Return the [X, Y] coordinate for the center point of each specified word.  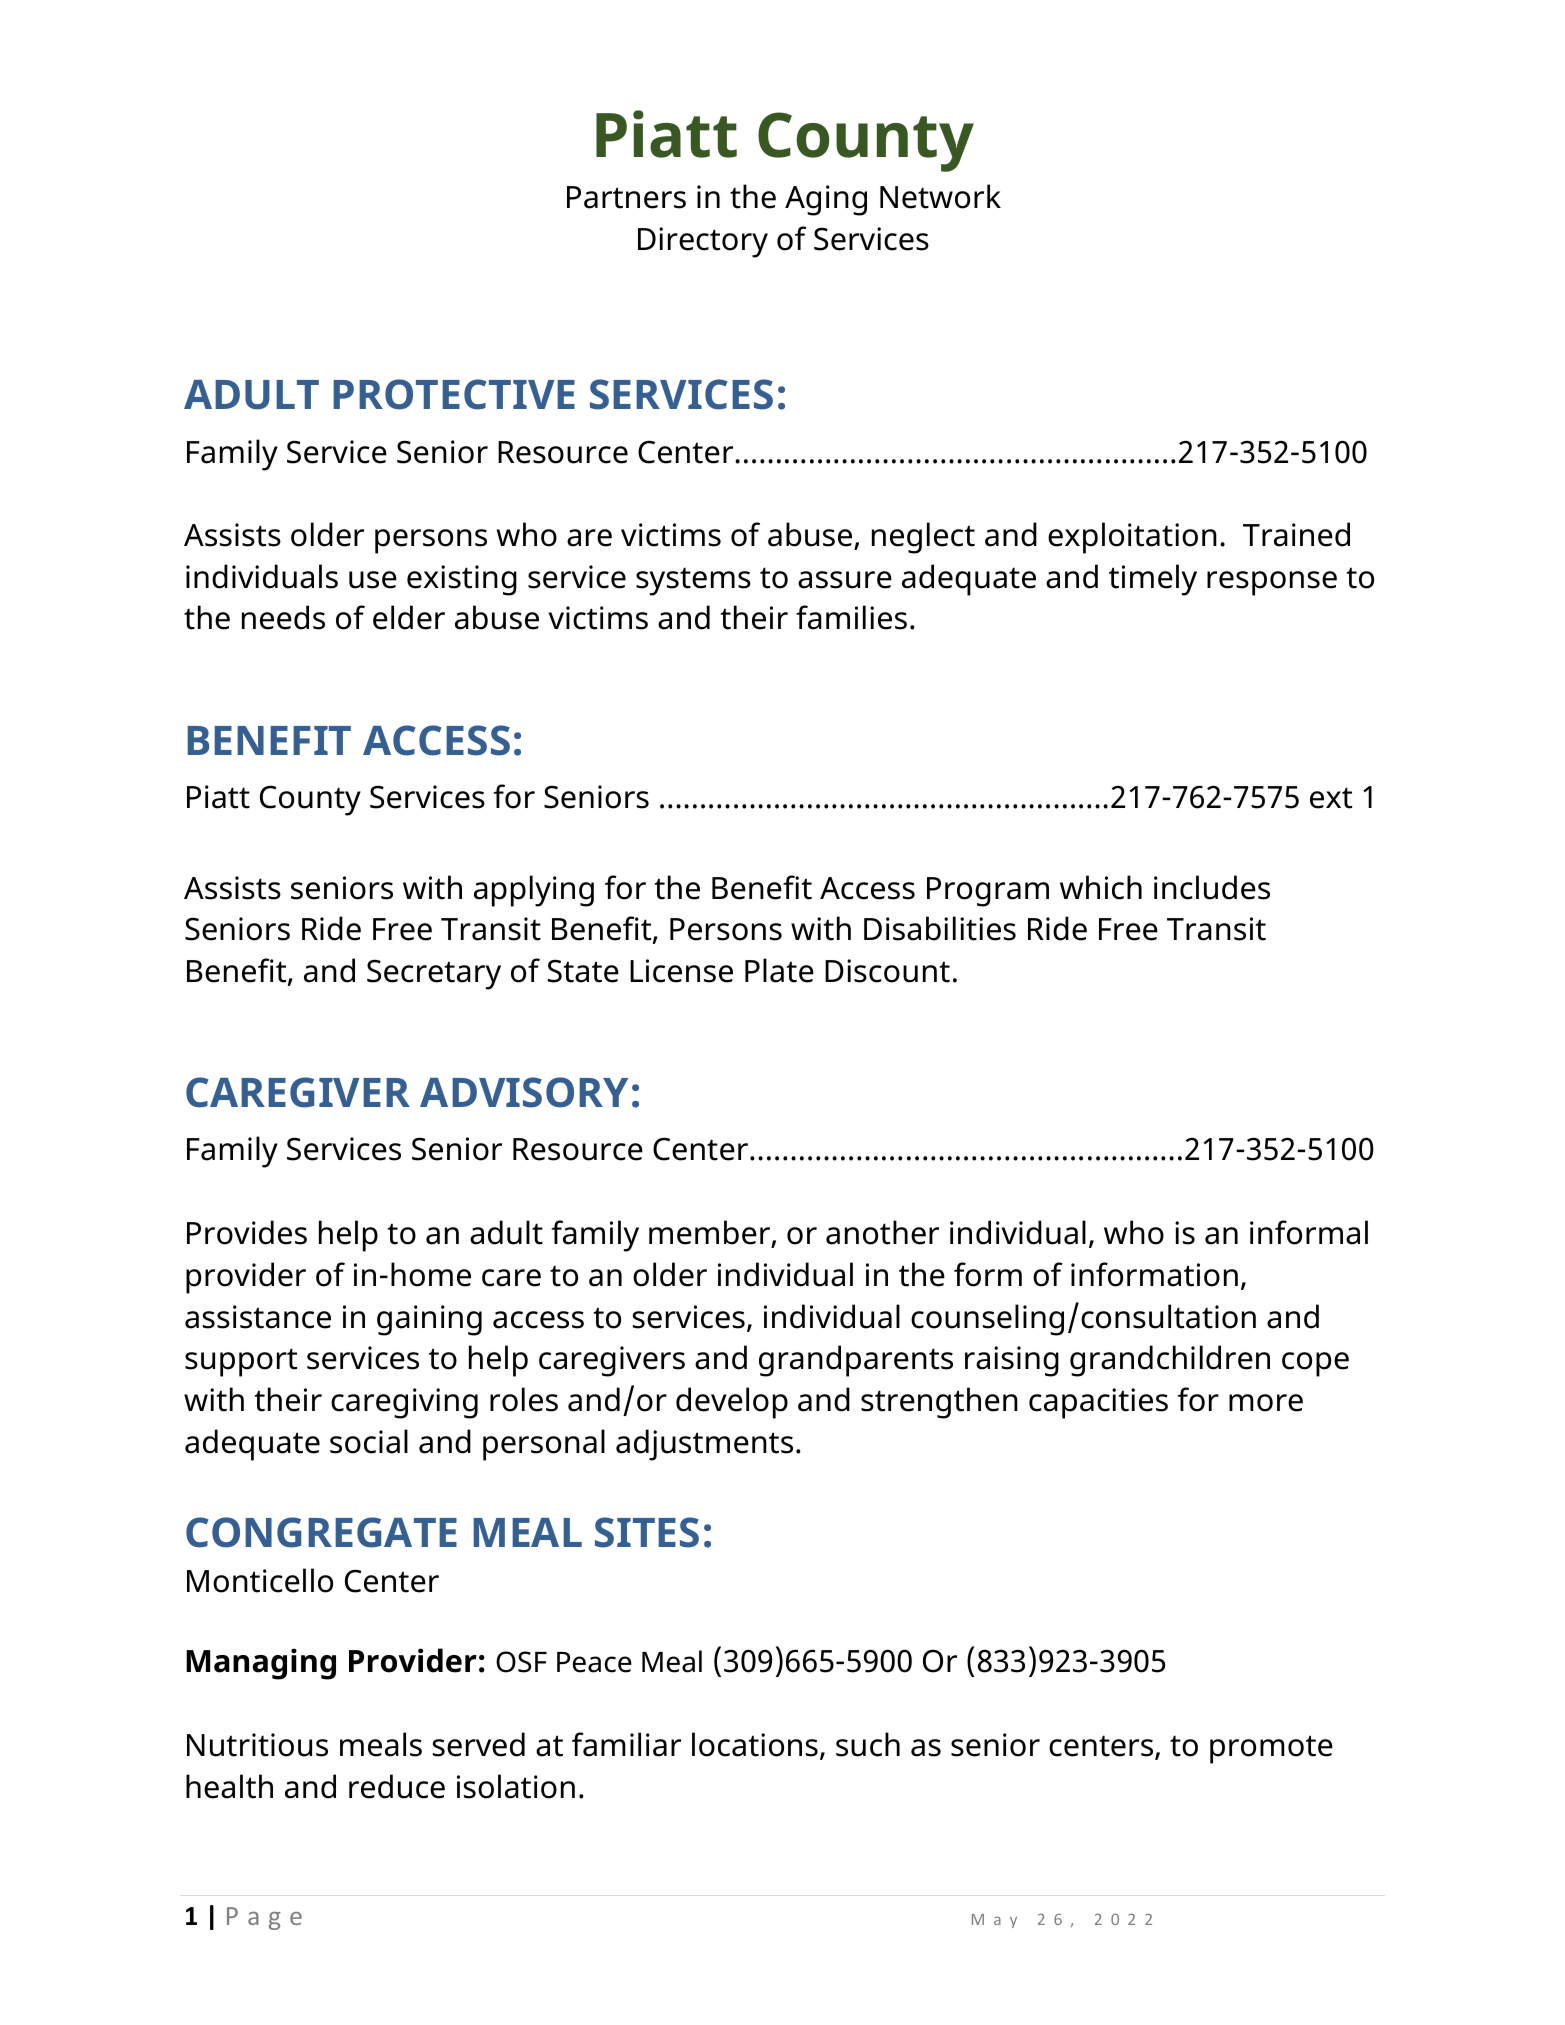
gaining [429, 1320]
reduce [397, 1786]
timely [1153, 580]
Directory [703, 242]
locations [755, 1744]
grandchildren [1170, 1361]
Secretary [434, 974]
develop [732, 1403]
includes [1212, 887]
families [851, 617]
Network [940, 196]
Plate [779, 970]
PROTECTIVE [454, 394]
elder [409, 617]
